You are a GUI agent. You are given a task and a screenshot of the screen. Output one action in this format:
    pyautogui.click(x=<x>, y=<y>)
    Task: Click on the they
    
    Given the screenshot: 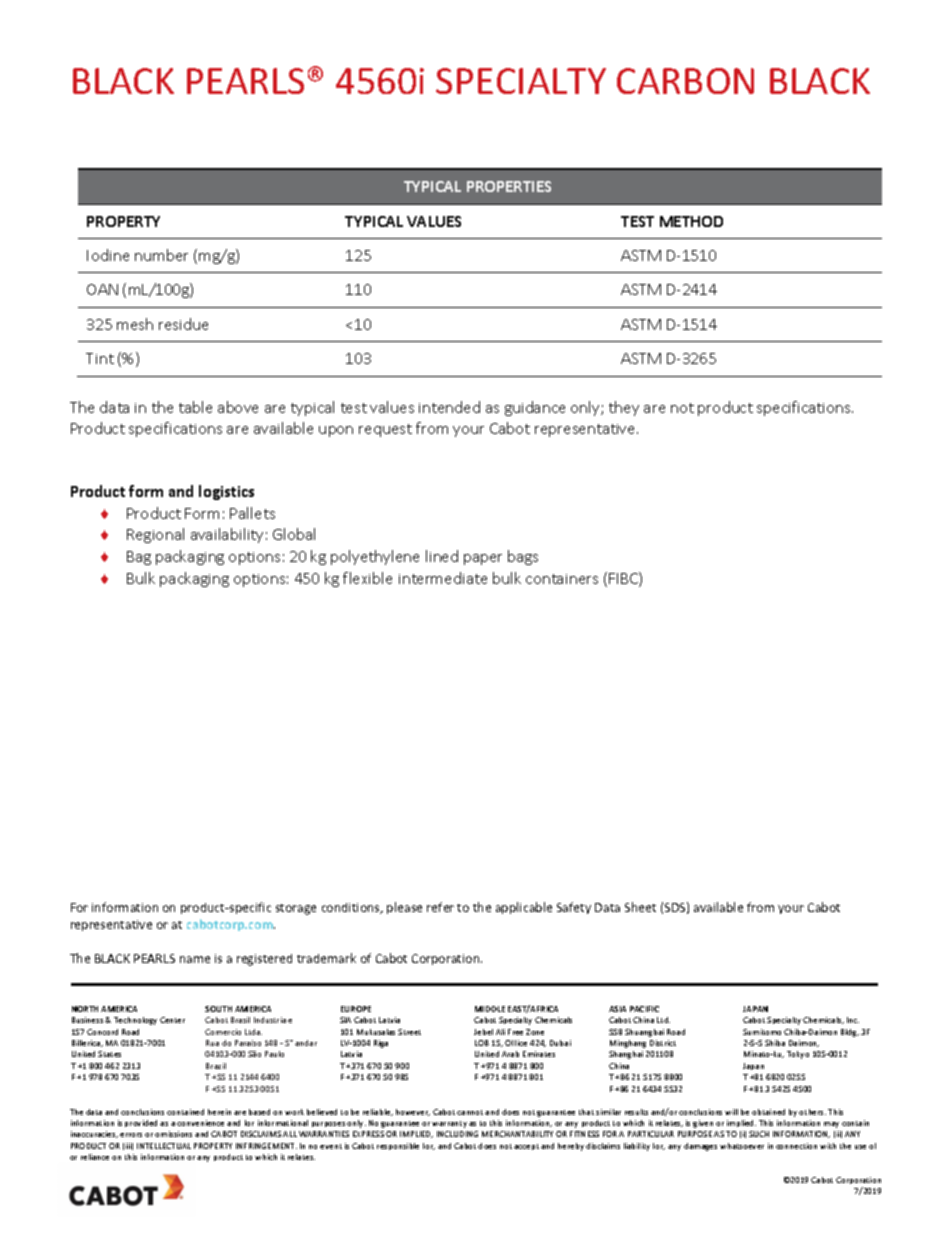 What is the action you would take?
    pyautogui.click(x=624, y=408)
